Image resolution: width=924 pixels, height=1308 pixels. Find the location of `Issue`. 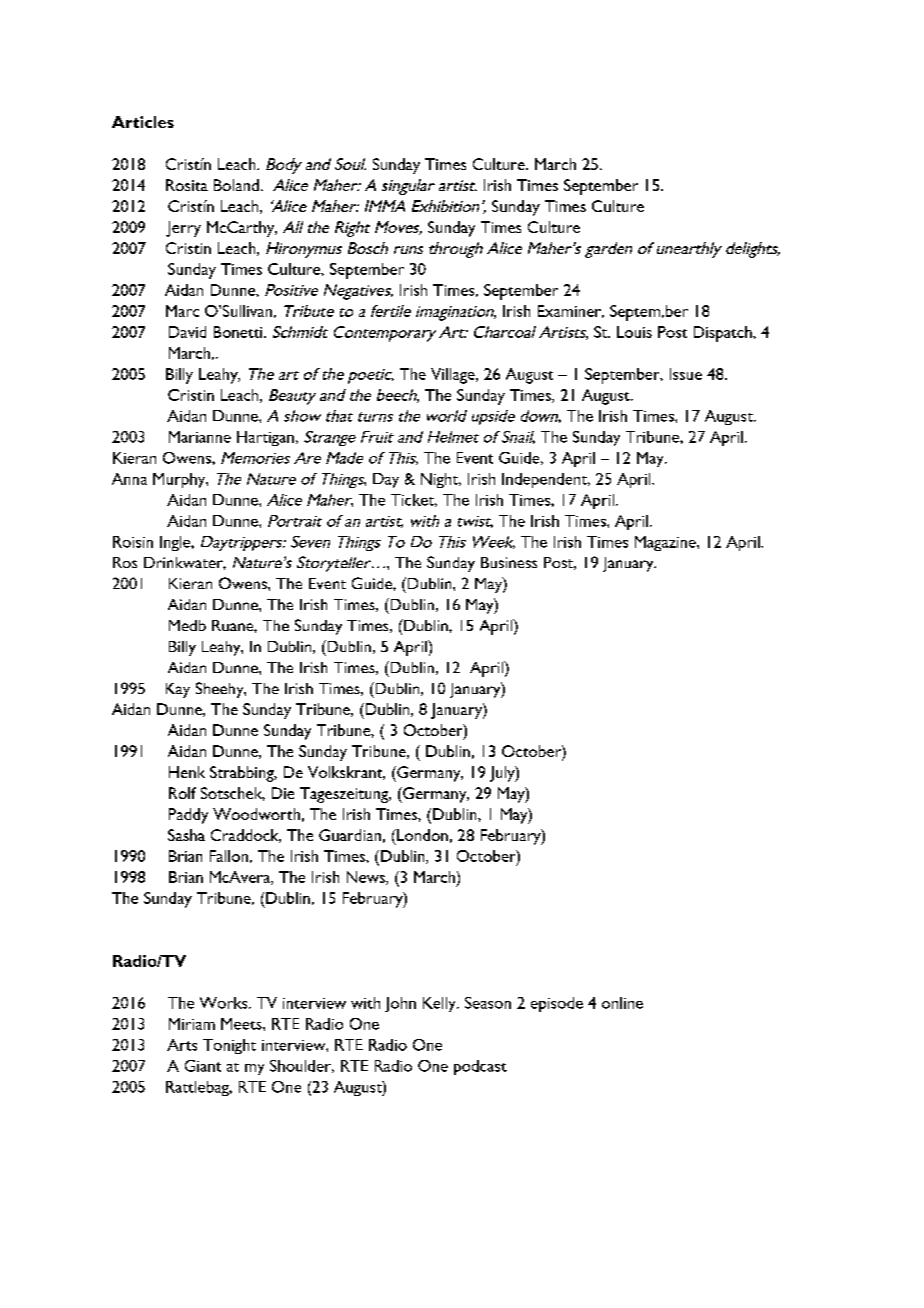

Issue is located at coordinates (686, 374).
